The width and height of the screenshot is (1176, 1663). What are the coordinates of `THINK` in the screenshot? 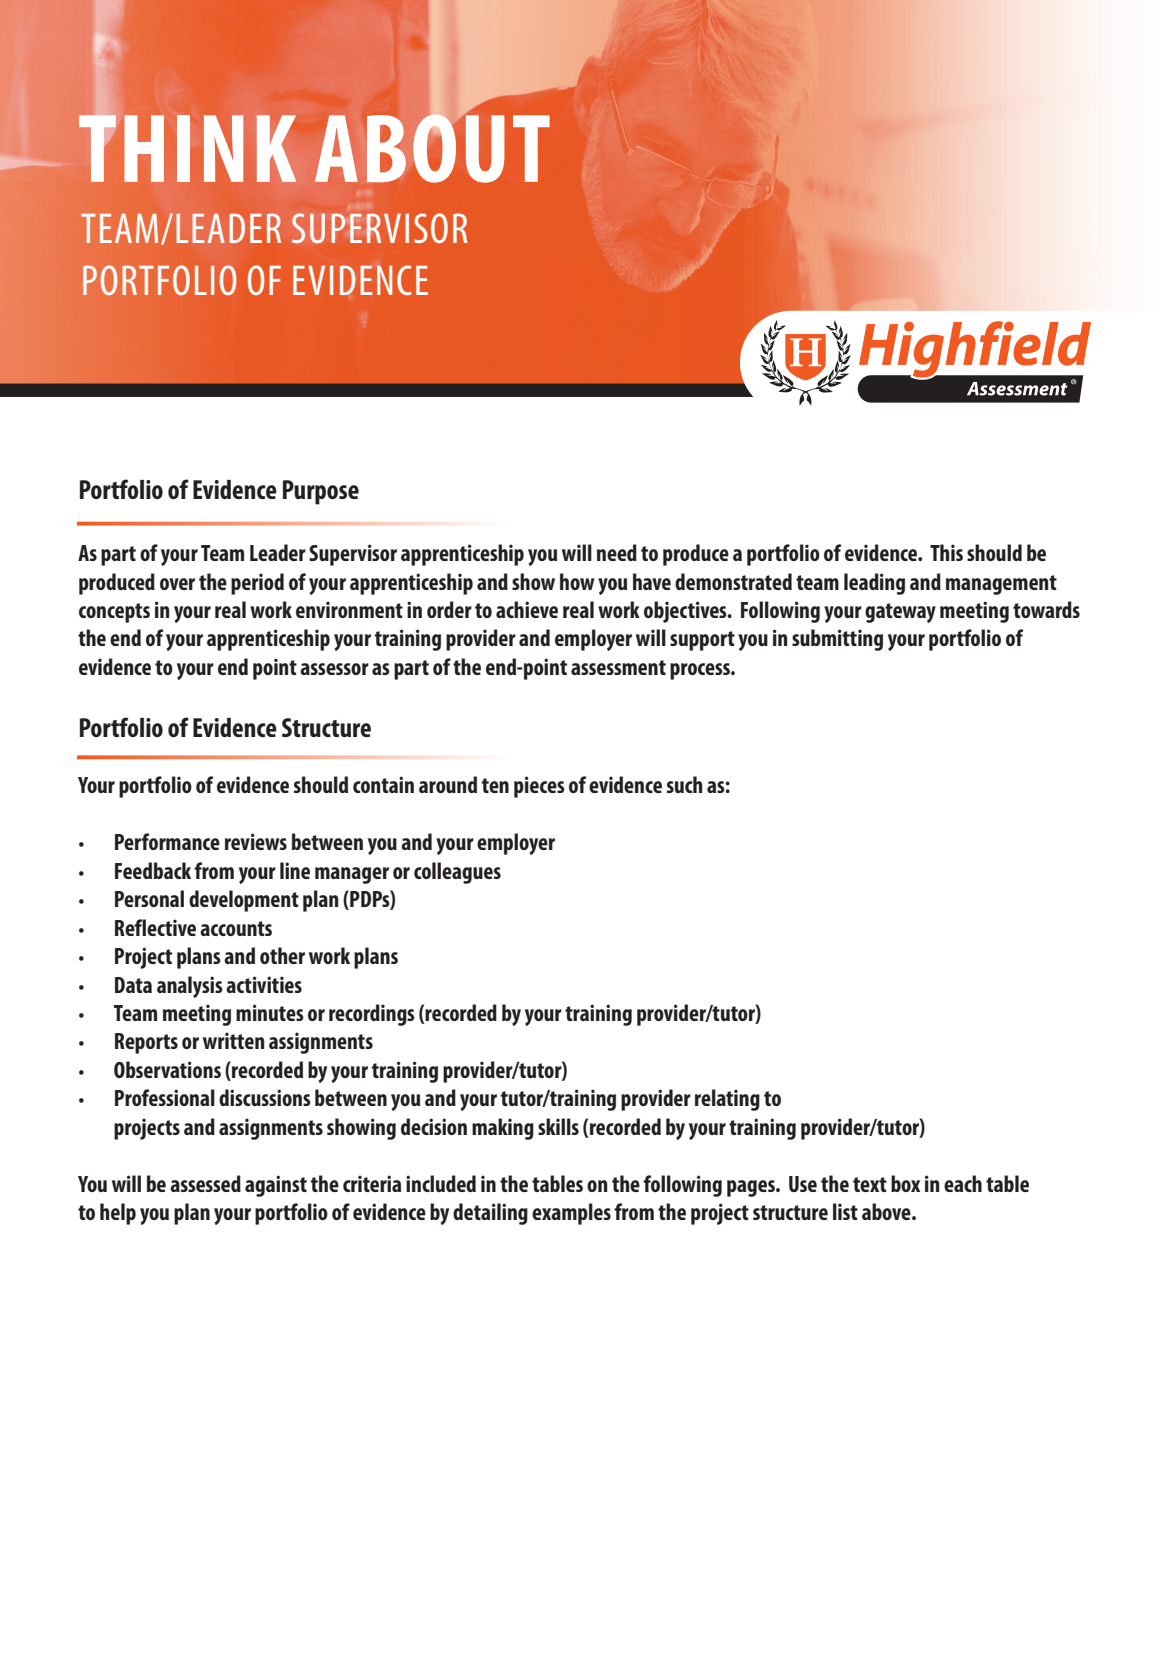 It's located at (187, 147).
